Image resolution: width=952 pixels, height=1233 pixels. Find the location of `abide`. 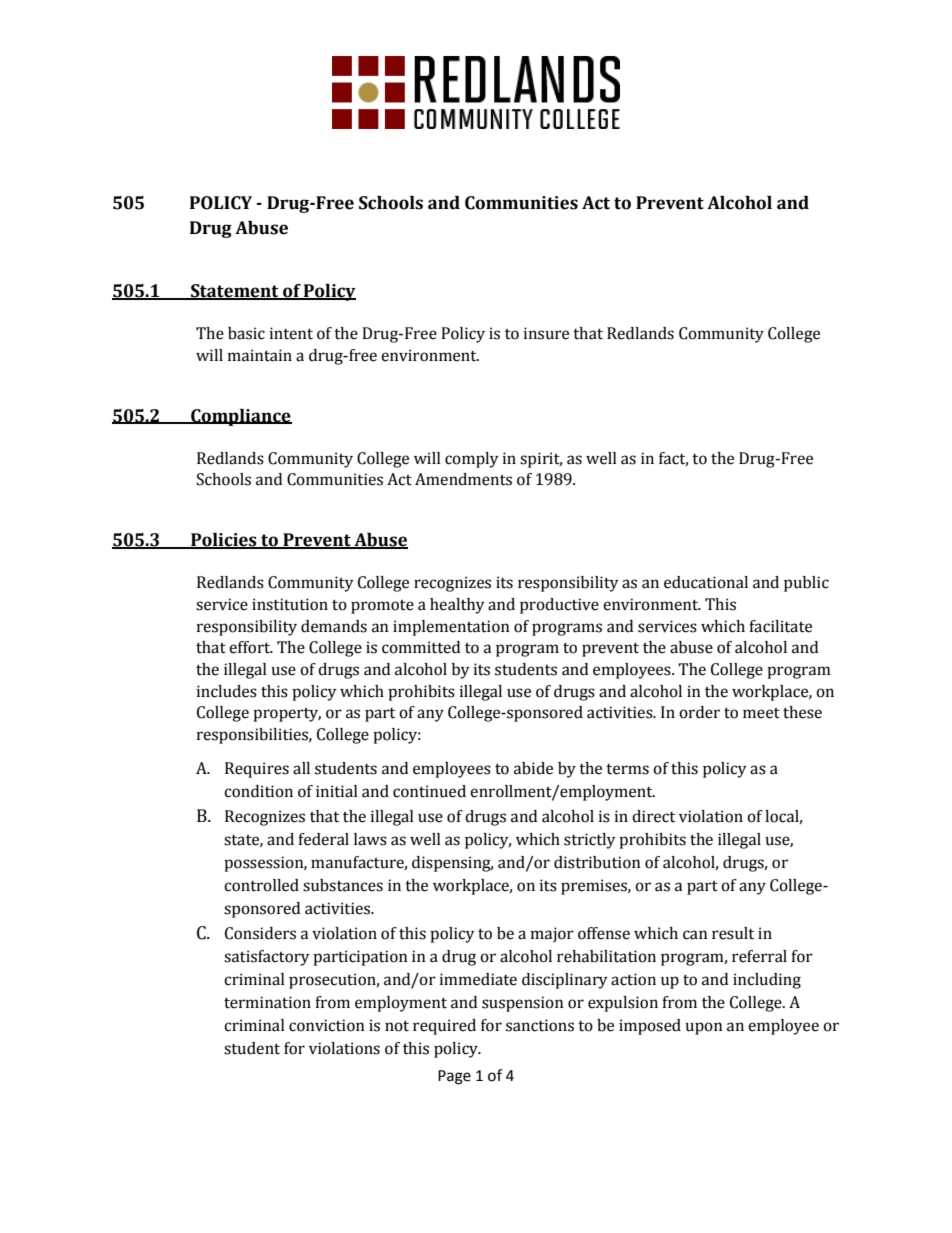

abide is located at coordinates (533, 768).
